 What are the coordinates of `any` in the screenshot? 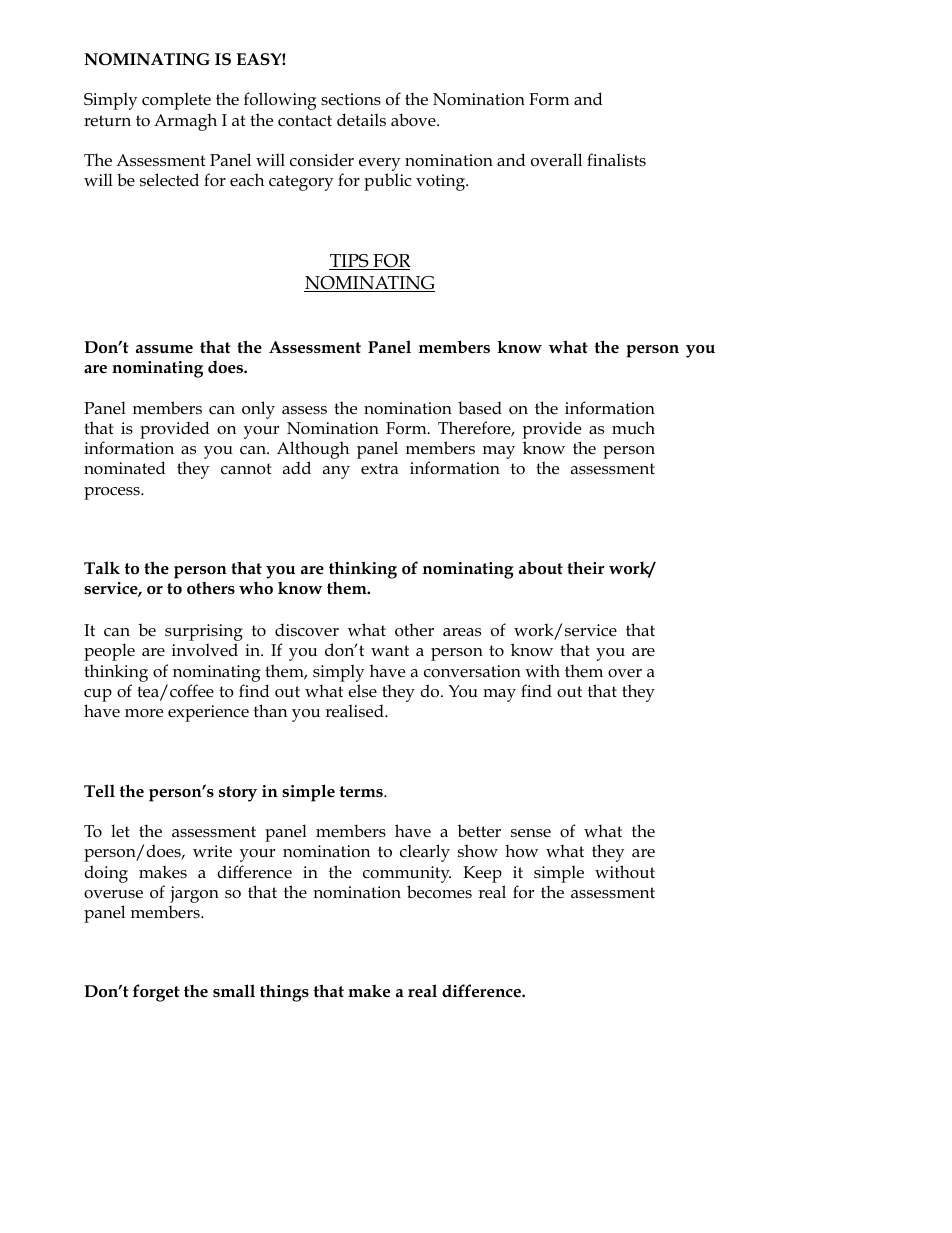 It's located at (336, 472).
